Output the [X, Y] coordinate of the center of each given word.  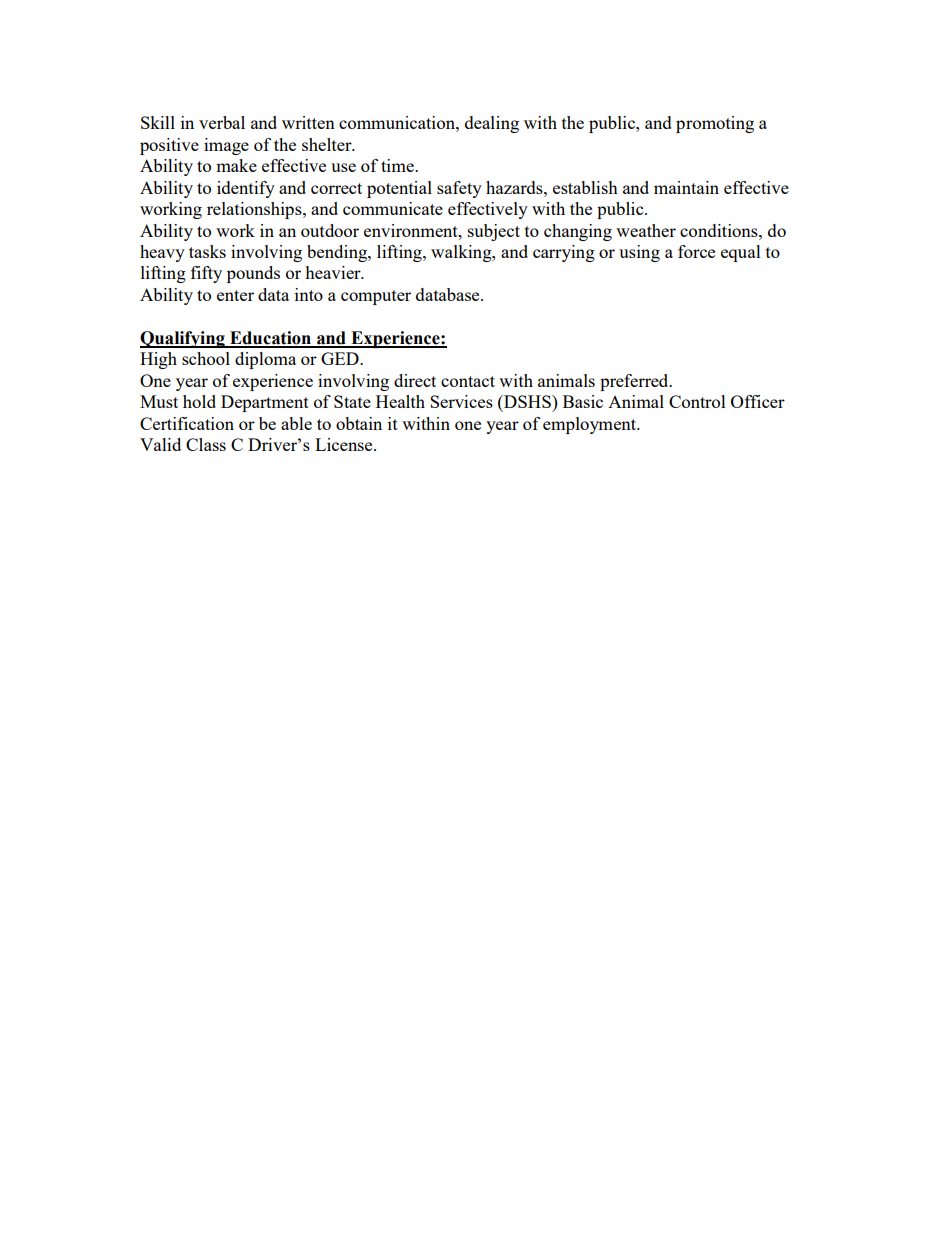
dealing [492, 124]
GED [341, 358]
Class [206, 444]
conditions [720, 230]
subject [494, 232]
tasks [207, 251]
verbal [222, 122]
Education [271, 339]
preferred [635, 382]
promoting [715, 124]
